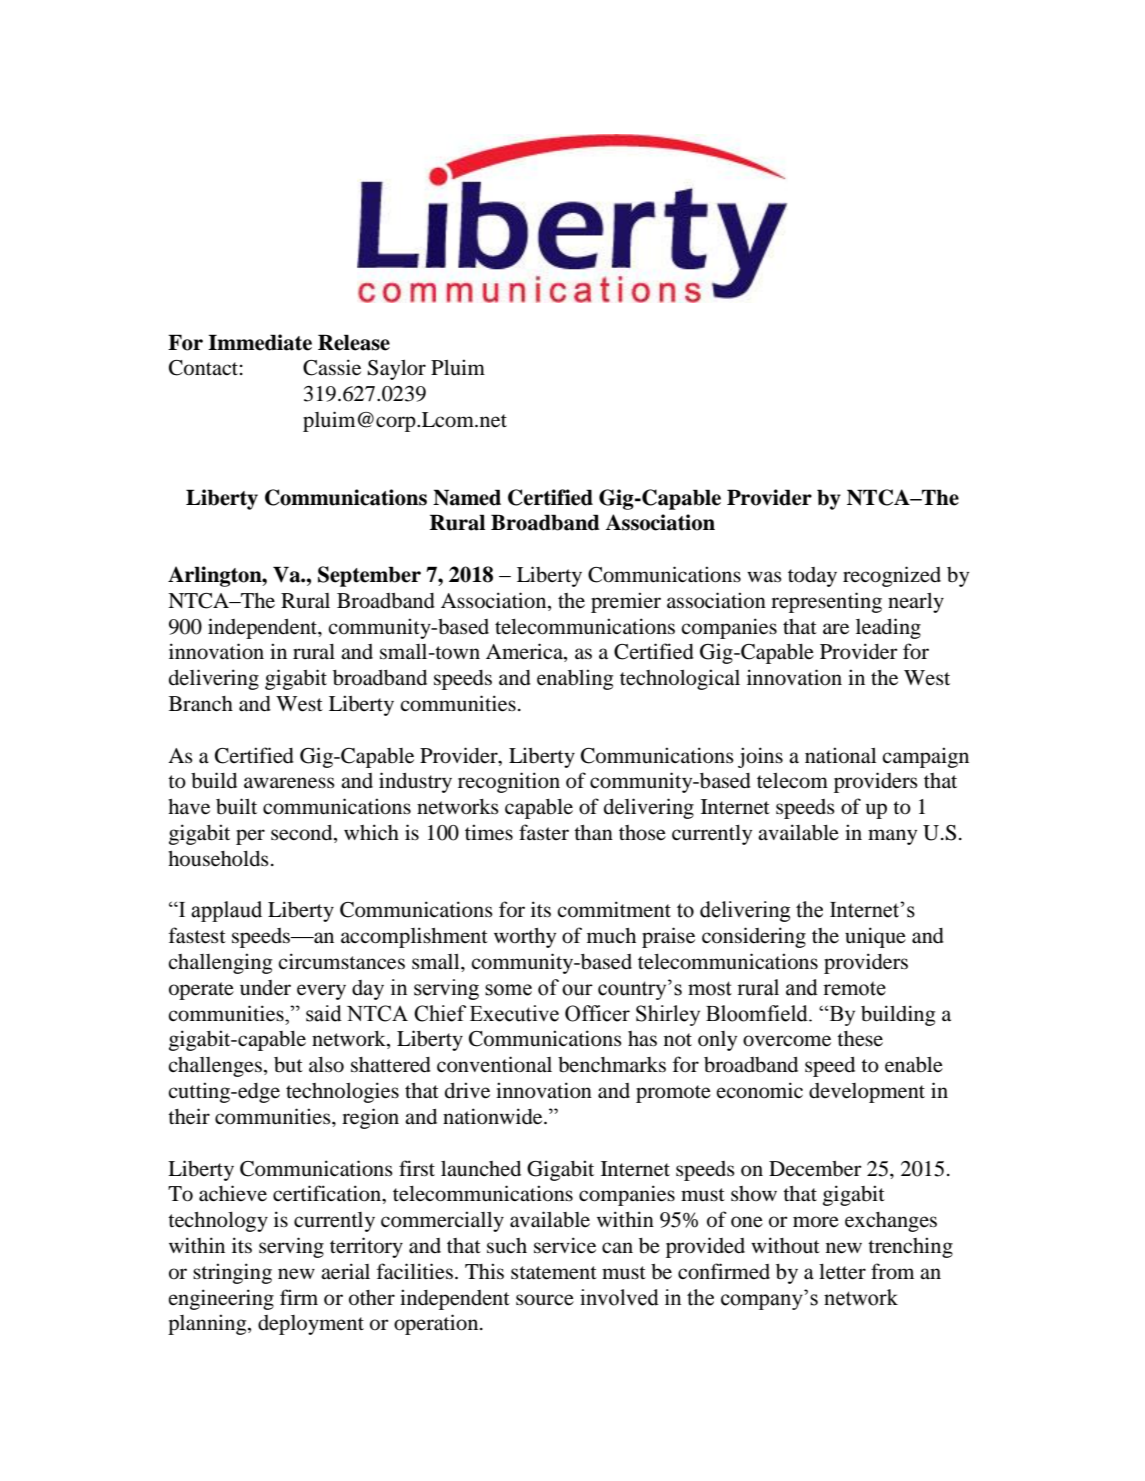  What do you see at coordinates (265, 988) in the document?
I see `under` at bounding box center [265, 988].
